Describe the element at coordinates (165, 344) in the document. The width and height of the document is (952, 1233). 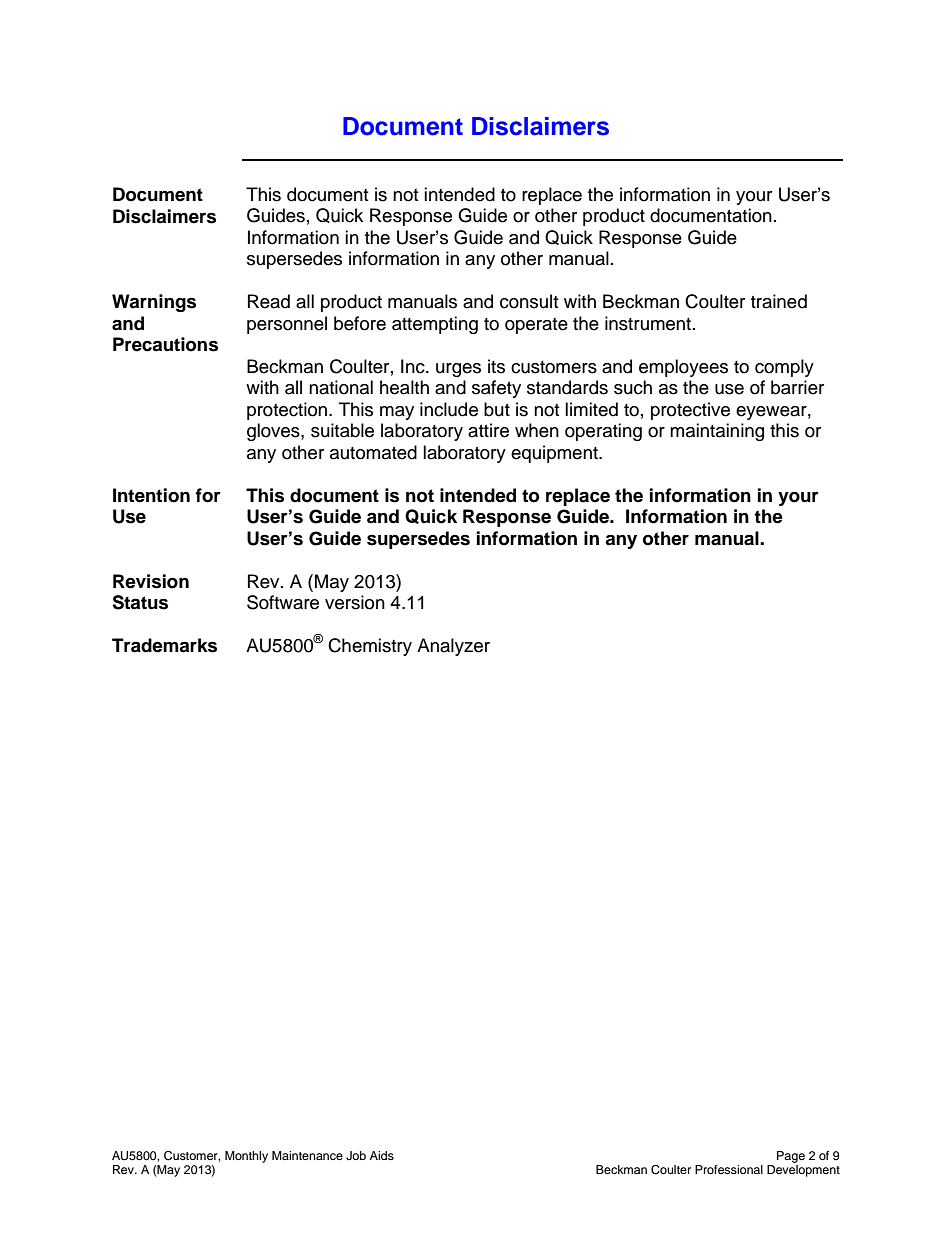
I see `Precautions` at that location.
